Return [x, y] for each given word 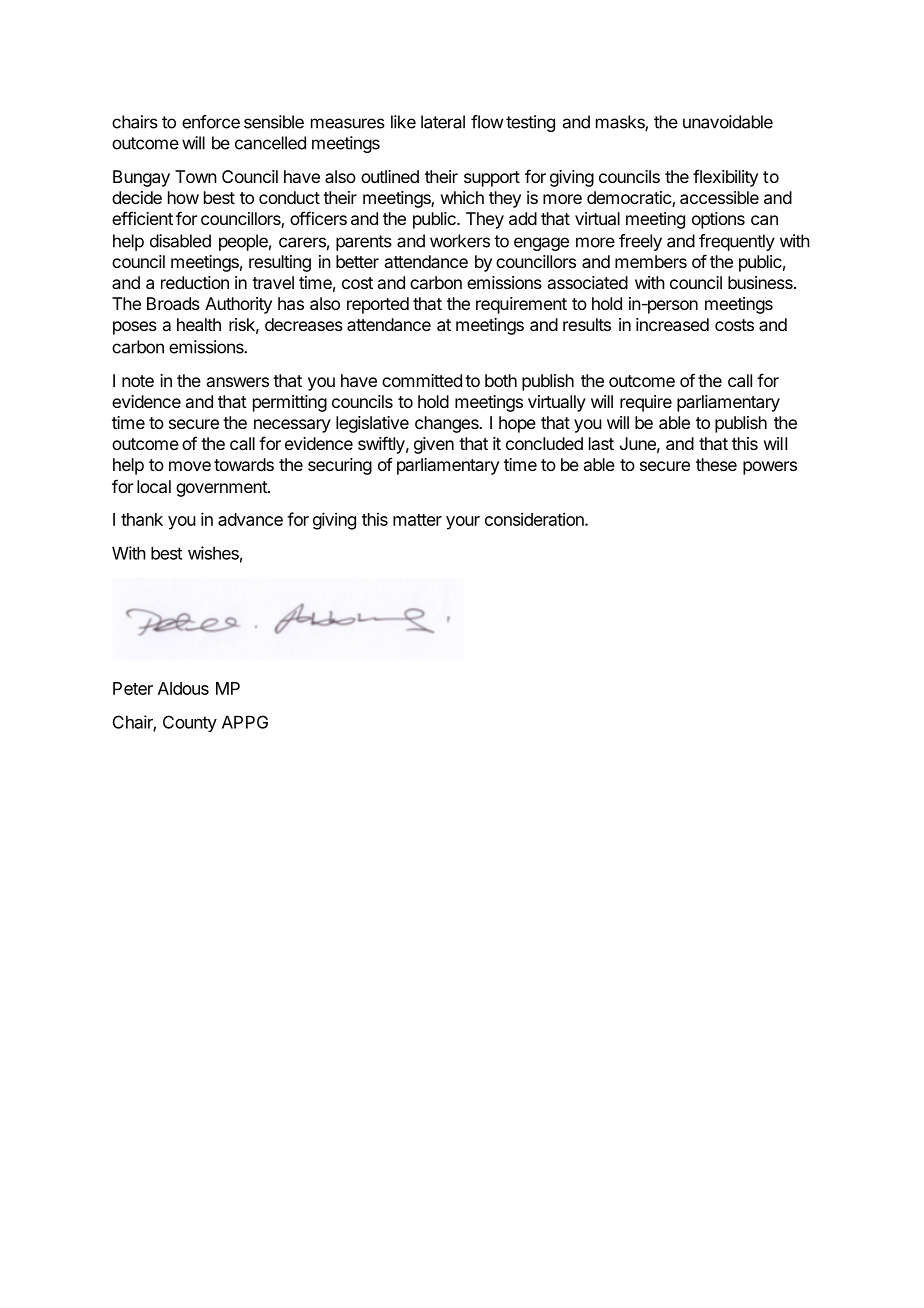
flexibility [725, 178]
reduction [195, 282]
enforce [211, 122]
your [463, 523]
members [651, 261]
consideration [535, 519]
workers [460, 241]
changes [448, 424]
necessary [292, 426]
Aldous [183, 688]
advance [250, 519]
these [716, 464]
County [190, 723]
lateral [443, 122]
